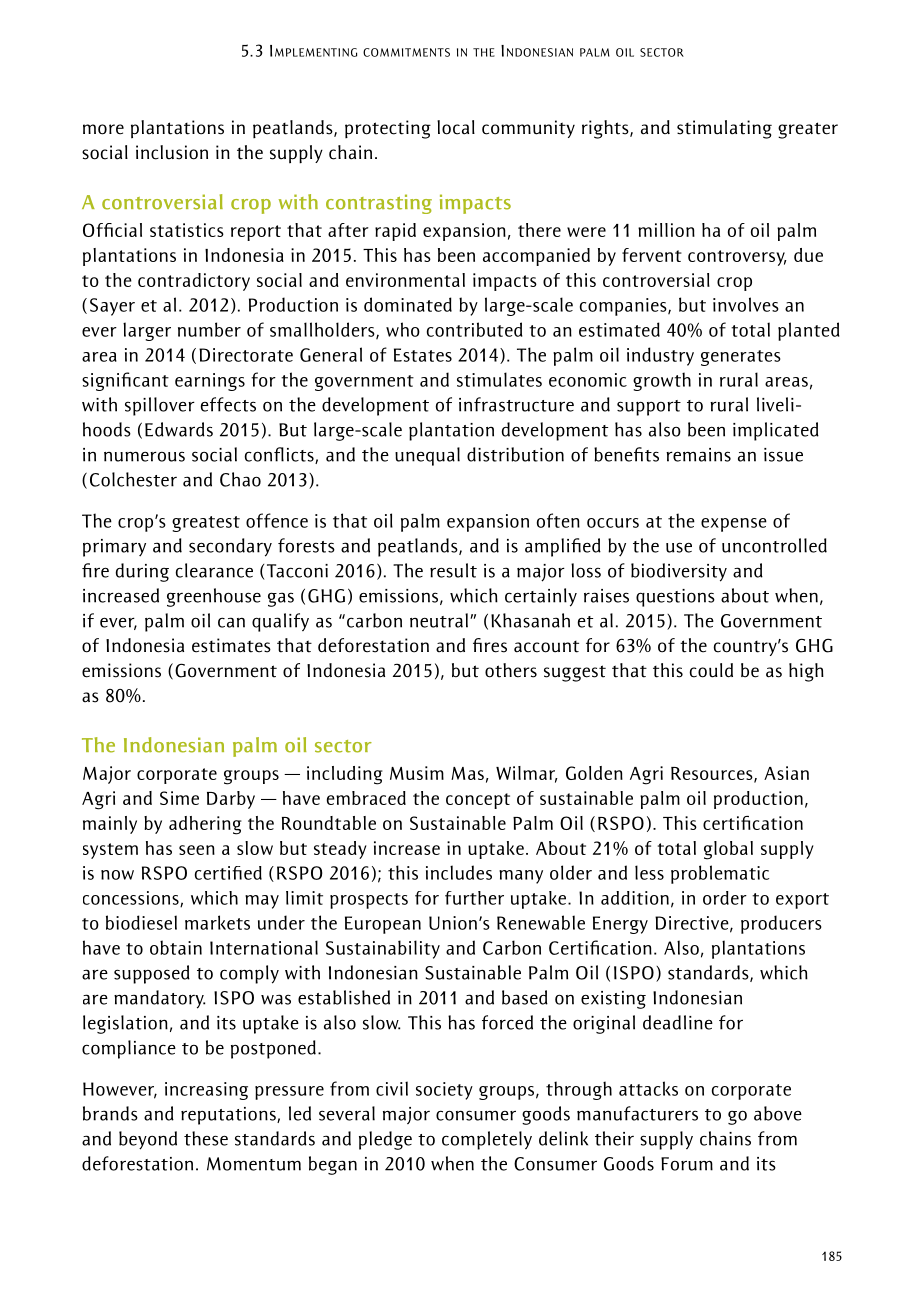 This screenshot has width=924, height=1305. I want to click on contributed, so click(474, 329).
